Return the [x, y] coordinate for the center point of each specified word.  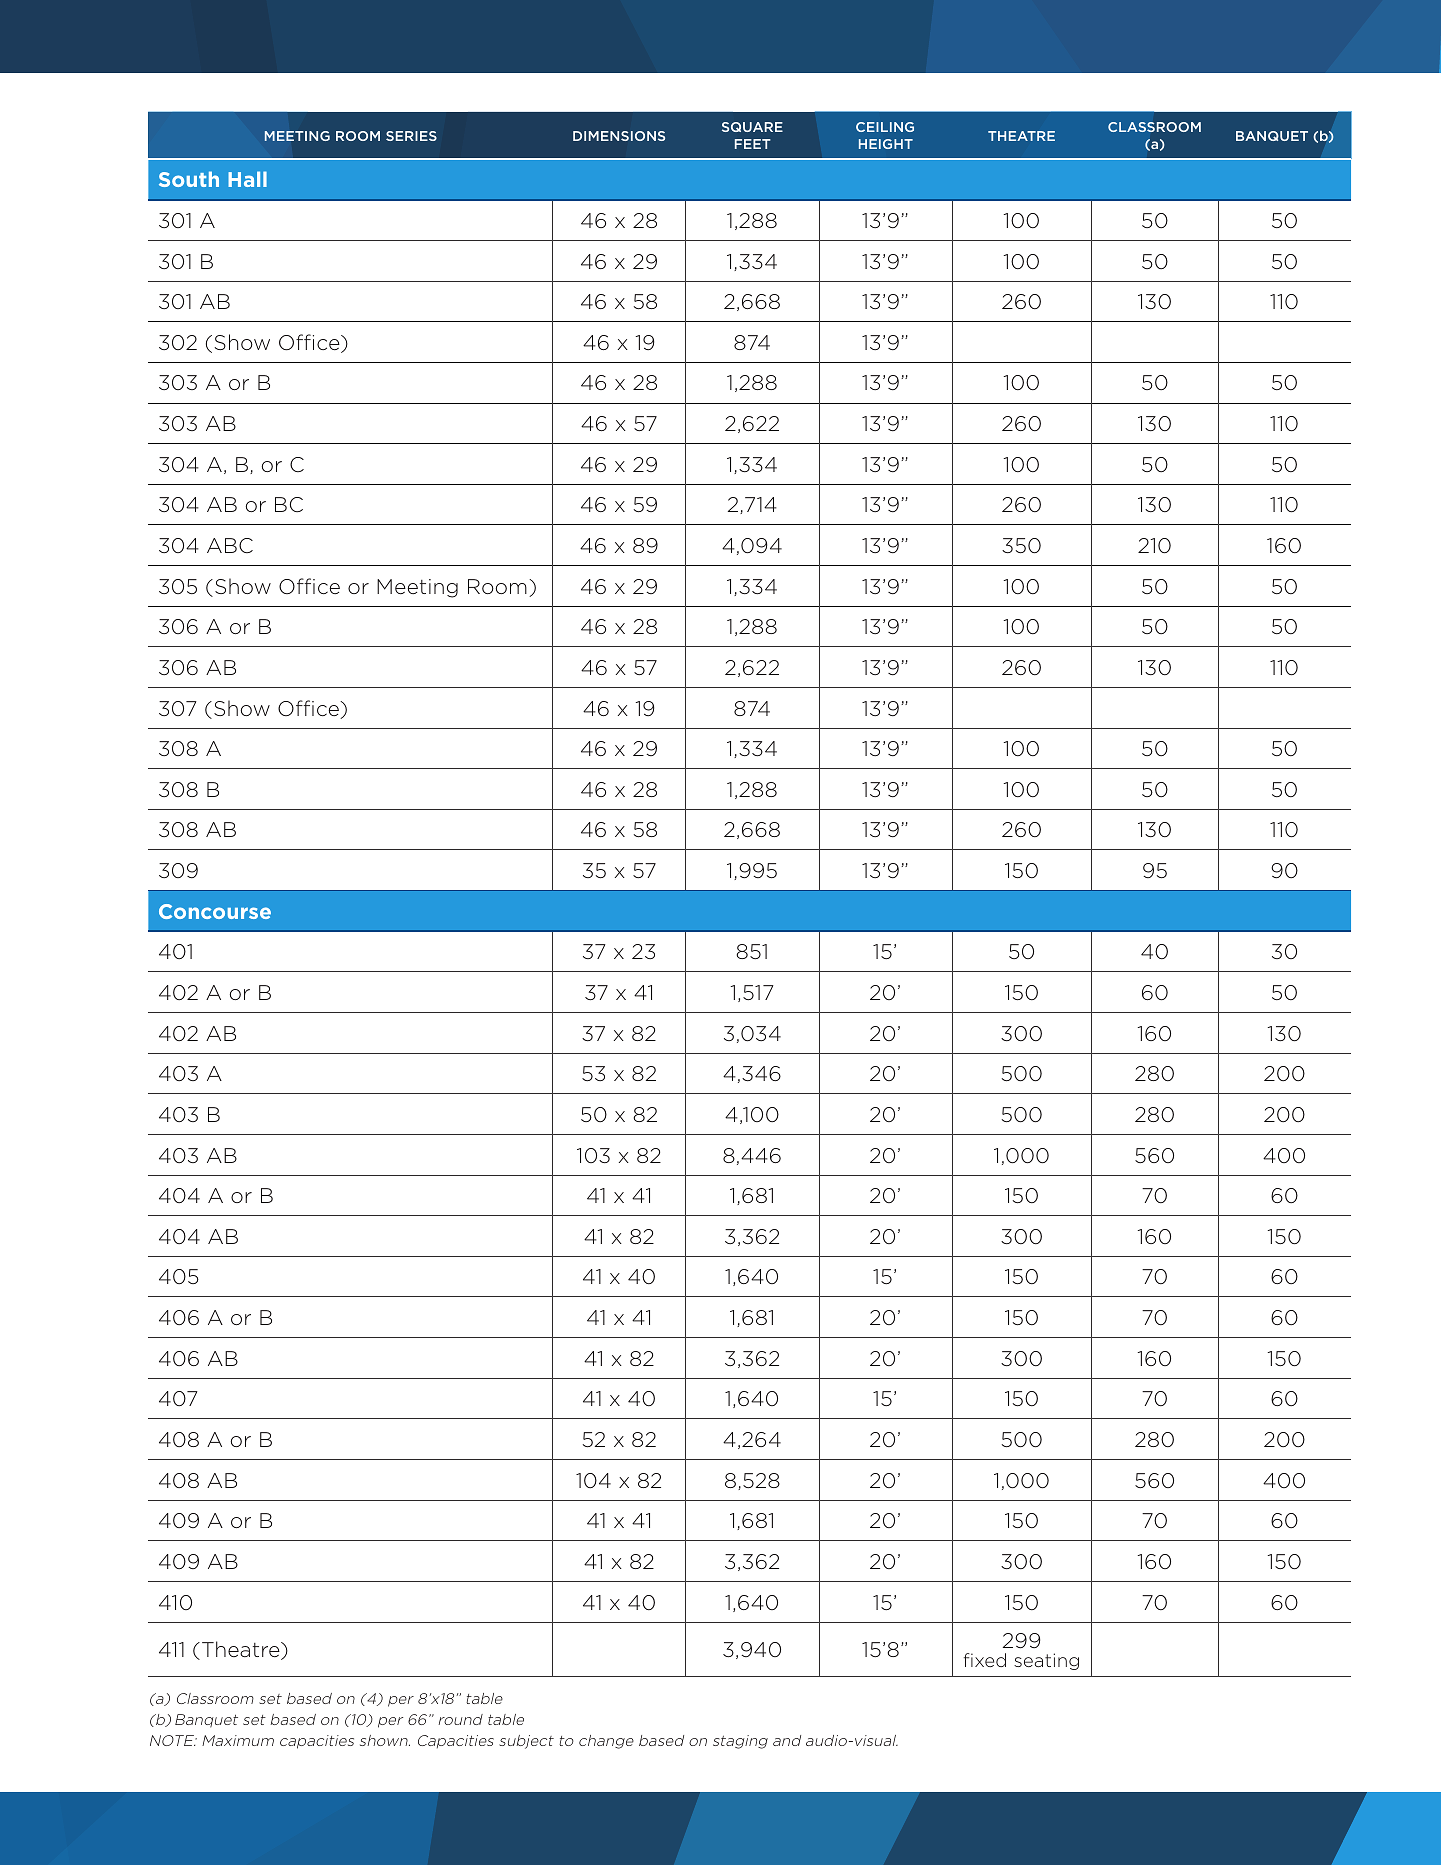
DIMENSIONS [619, 136]
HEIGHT [886, 144]
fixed [985, 1660]
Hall [247, 179]
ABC [230, 545]
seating [1046, 1661]
